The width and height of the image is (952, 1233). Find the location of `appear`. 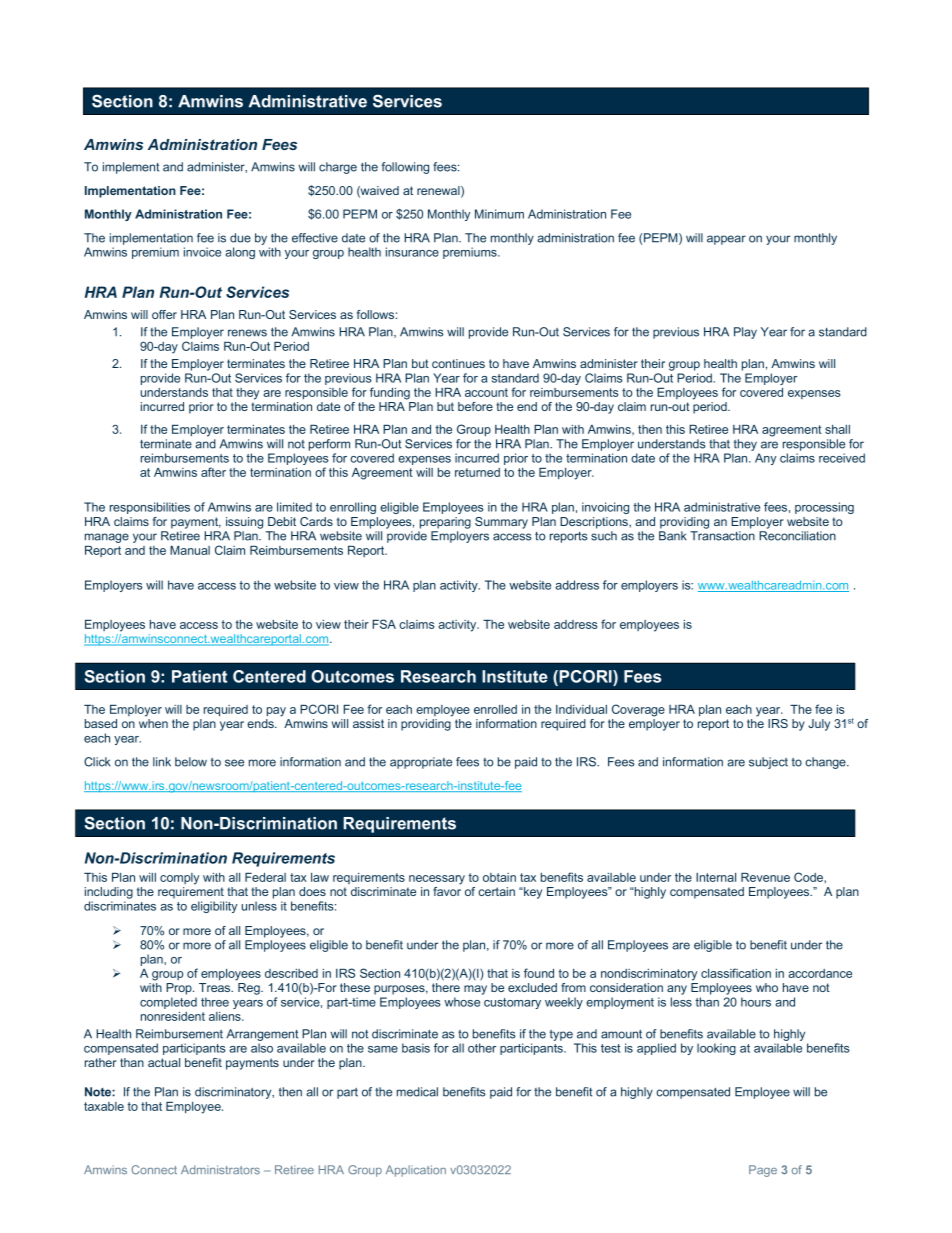

appear is located at coordinates (726, 240).
